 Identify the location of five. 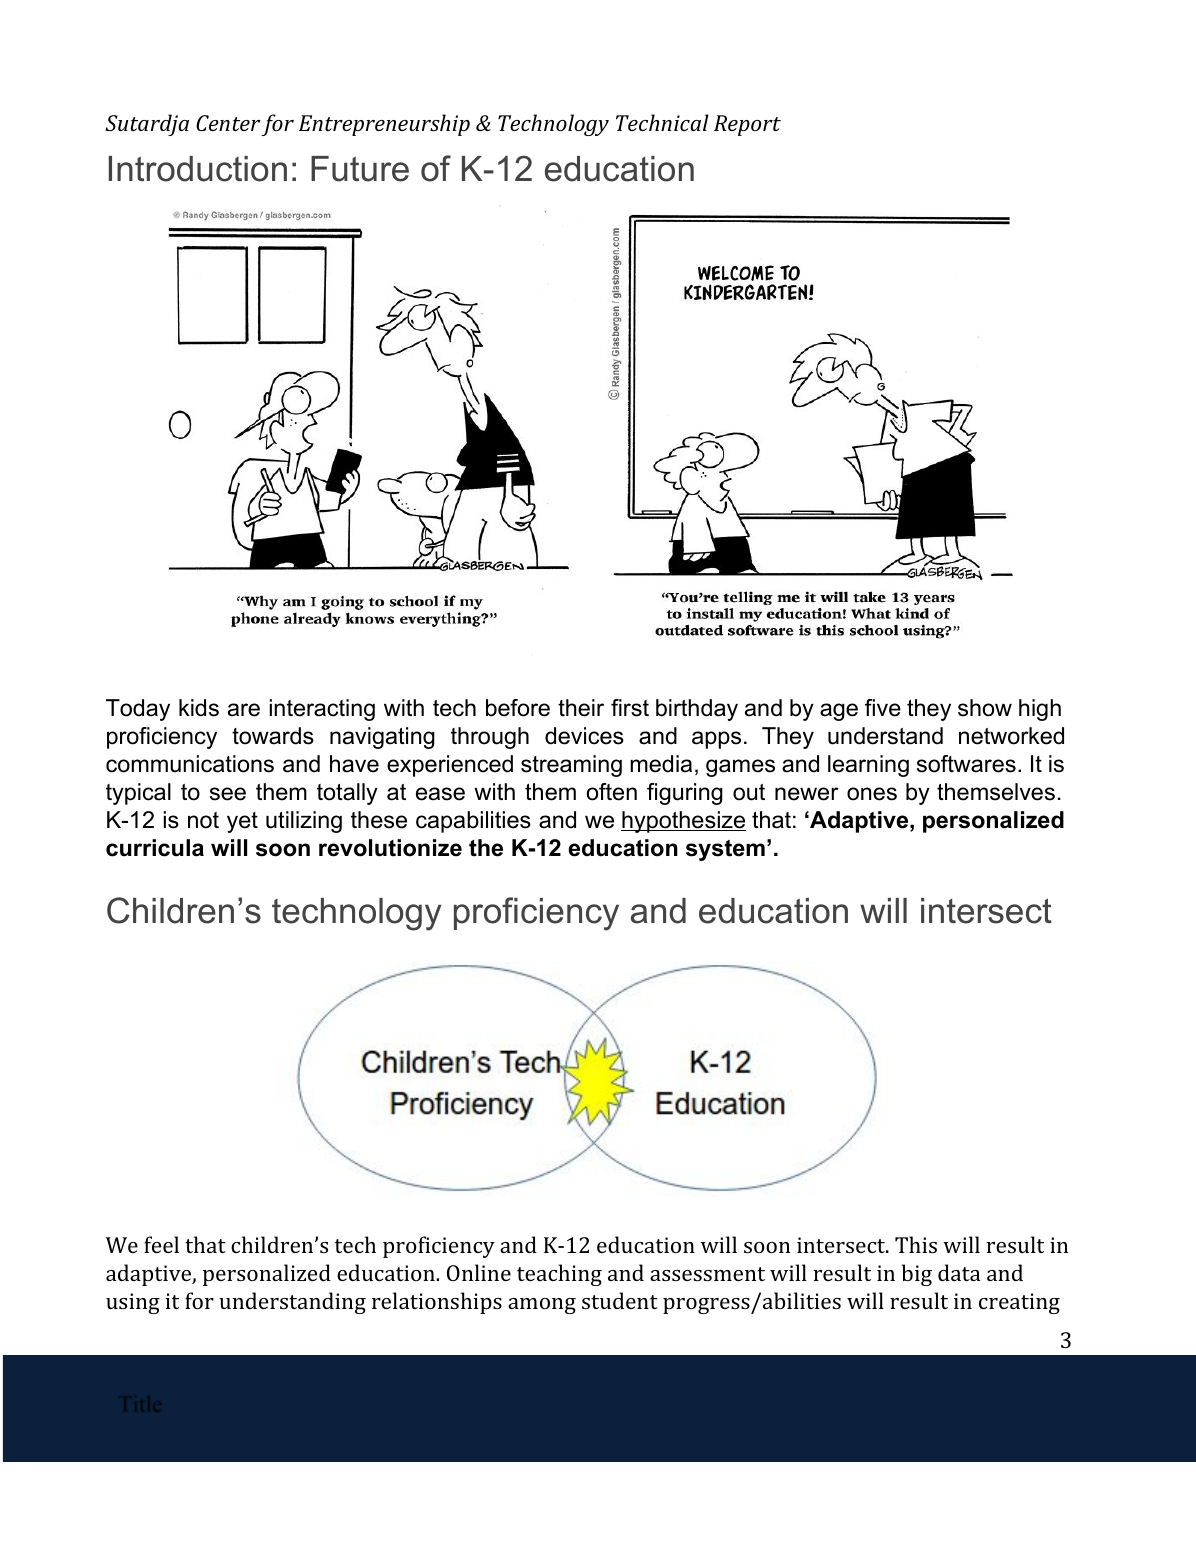
(883, 708).
